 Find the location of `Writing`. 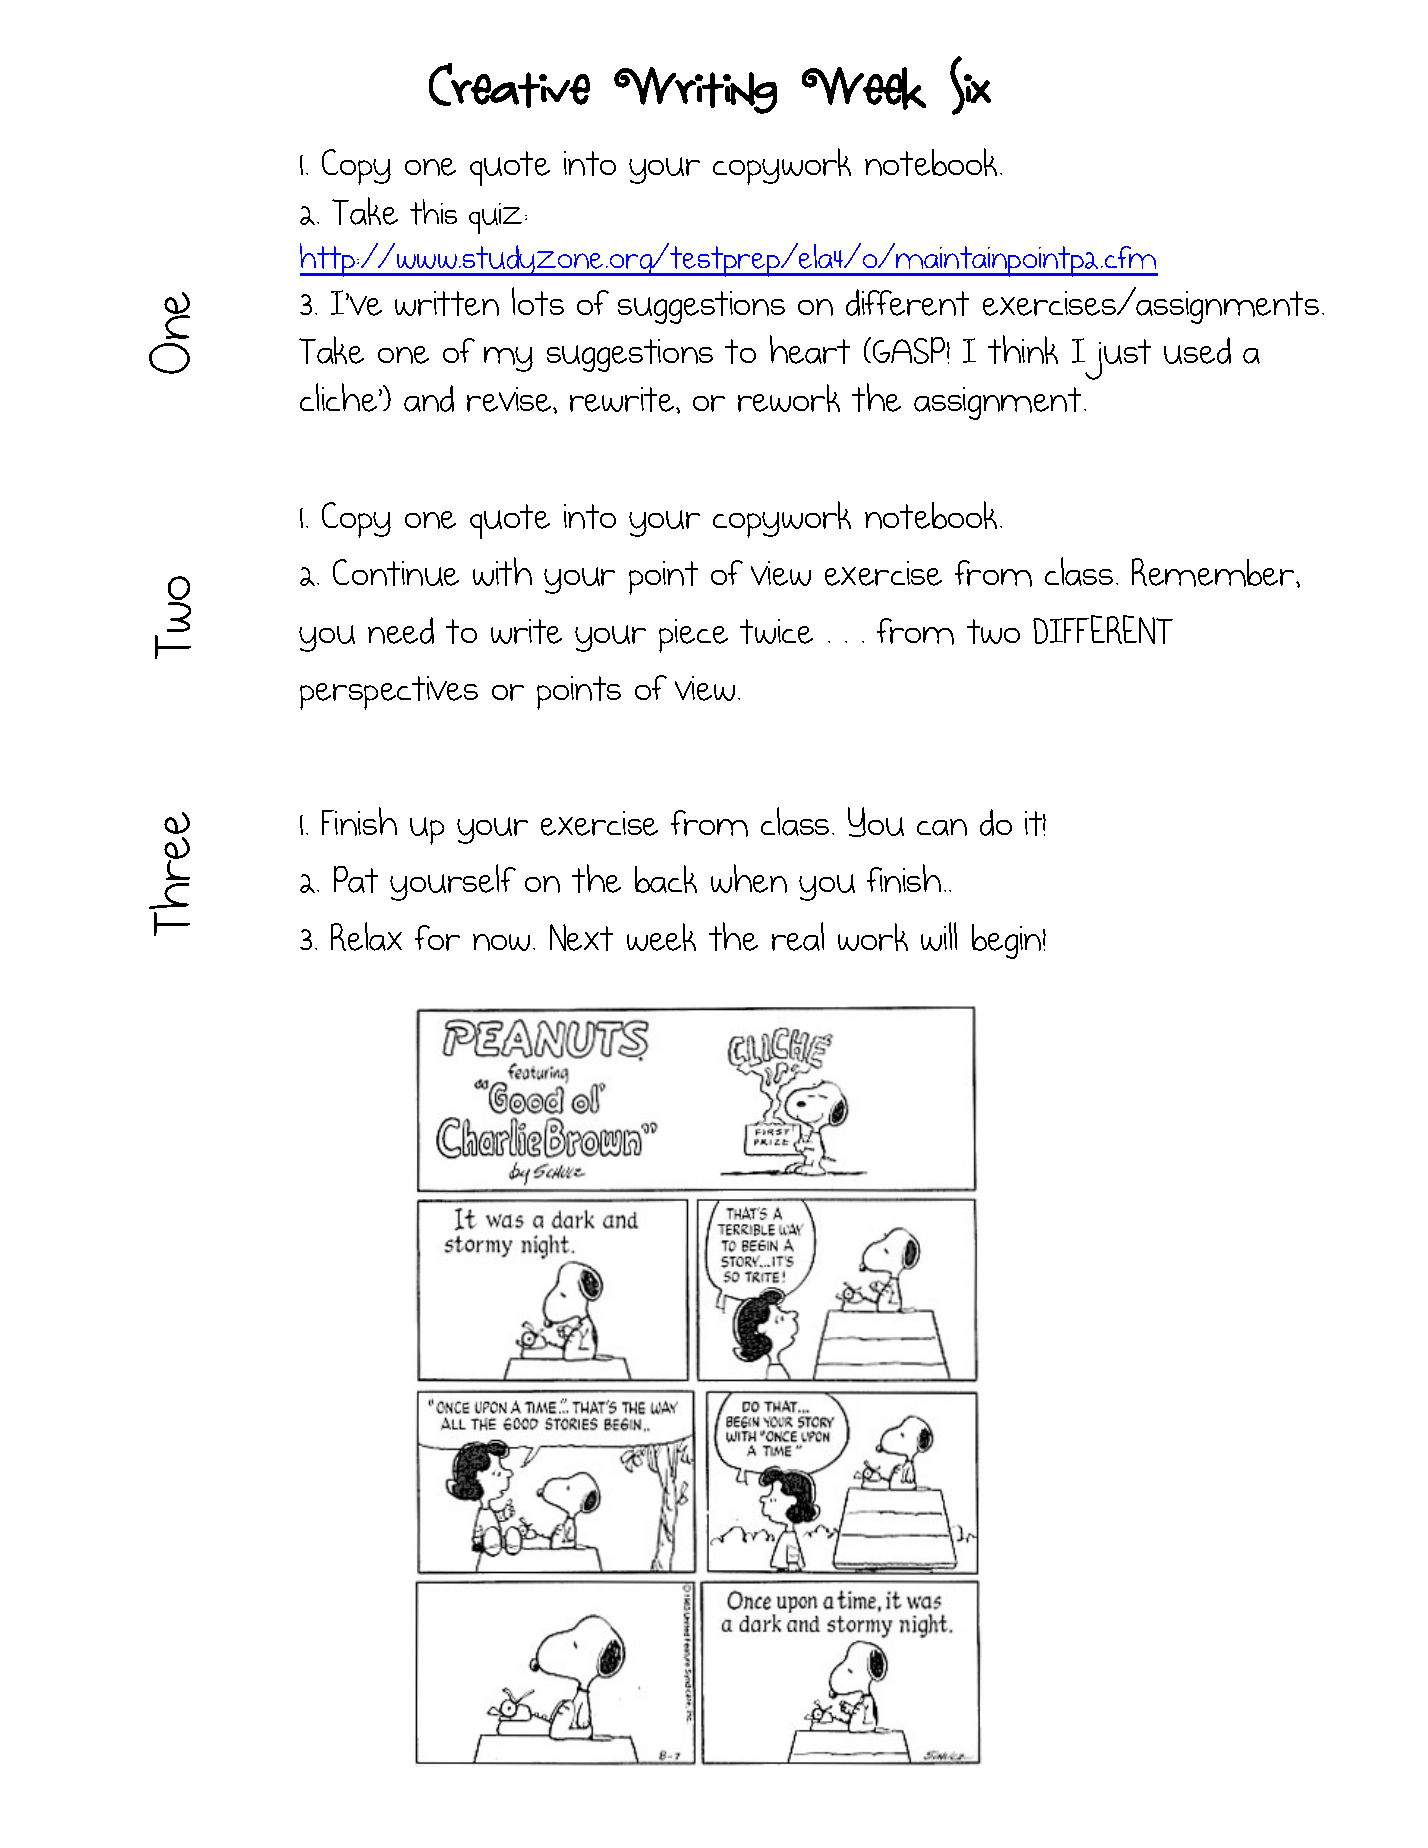

Writing is located at coordinates (695, 90).
